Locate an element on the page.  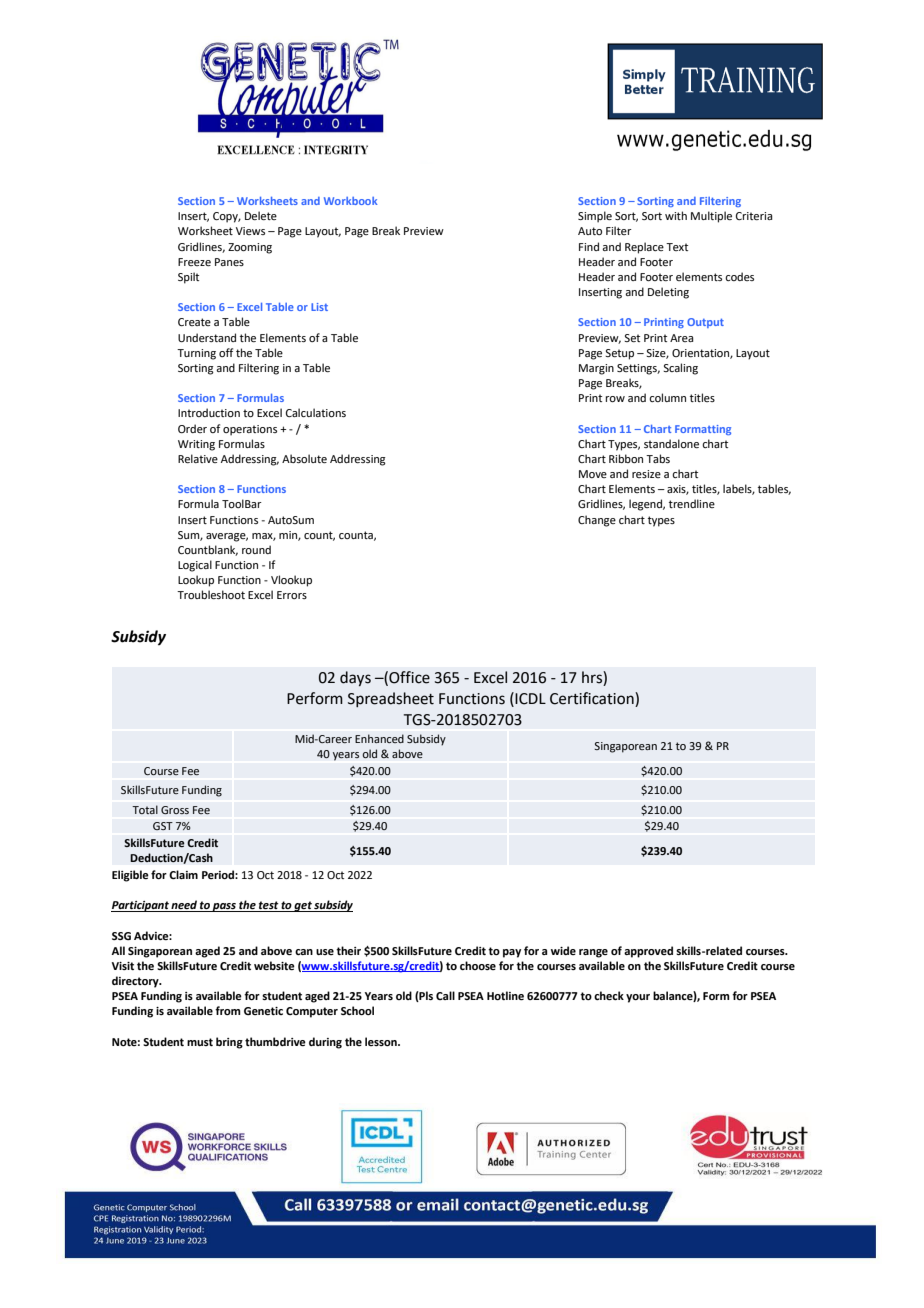
days is located at coordinates (355, 678).
